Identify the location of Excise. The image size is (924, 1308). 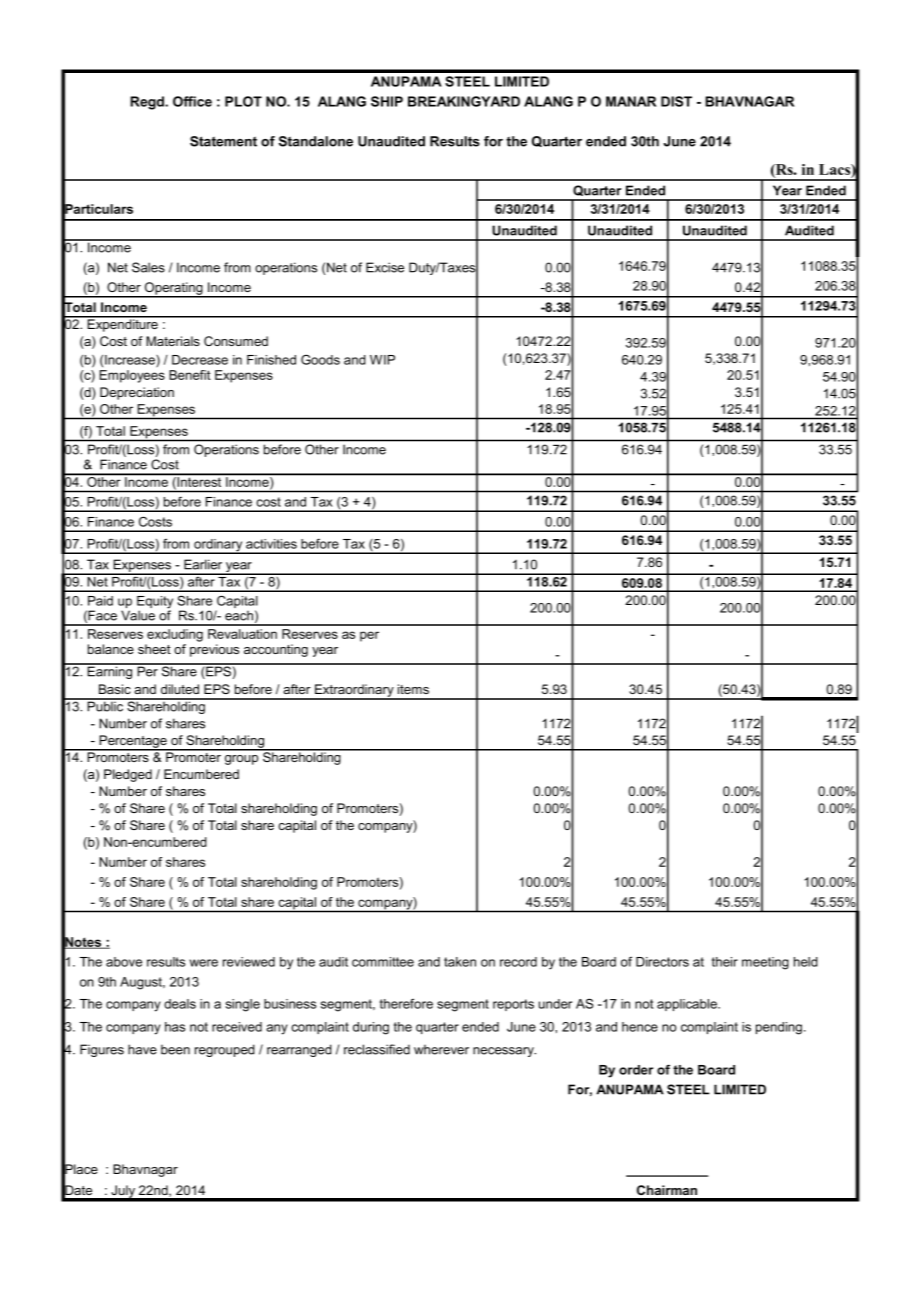
(385, 267).
